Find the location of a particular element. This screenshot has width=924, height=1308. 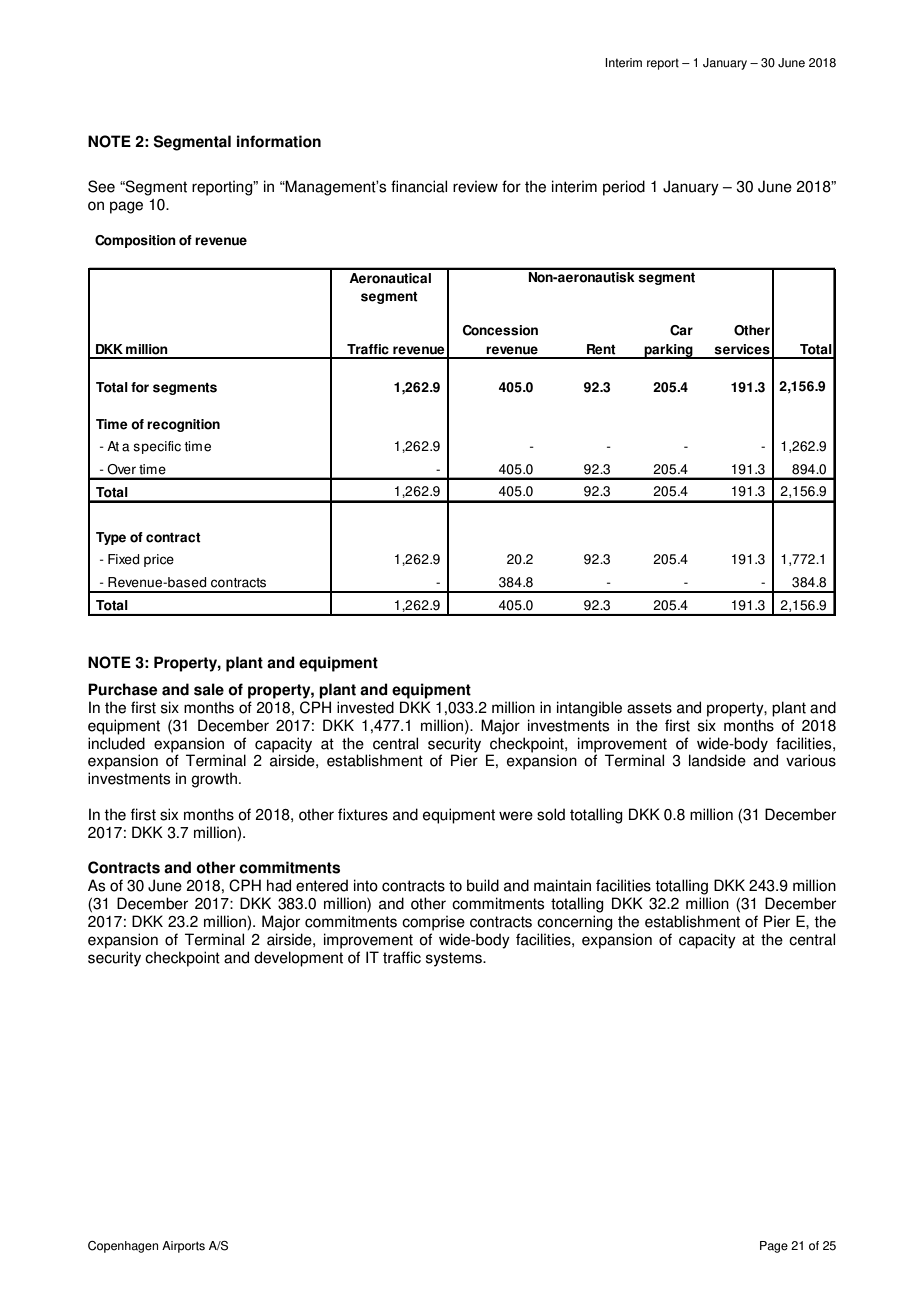

period is located at coordinates (624, 188).
